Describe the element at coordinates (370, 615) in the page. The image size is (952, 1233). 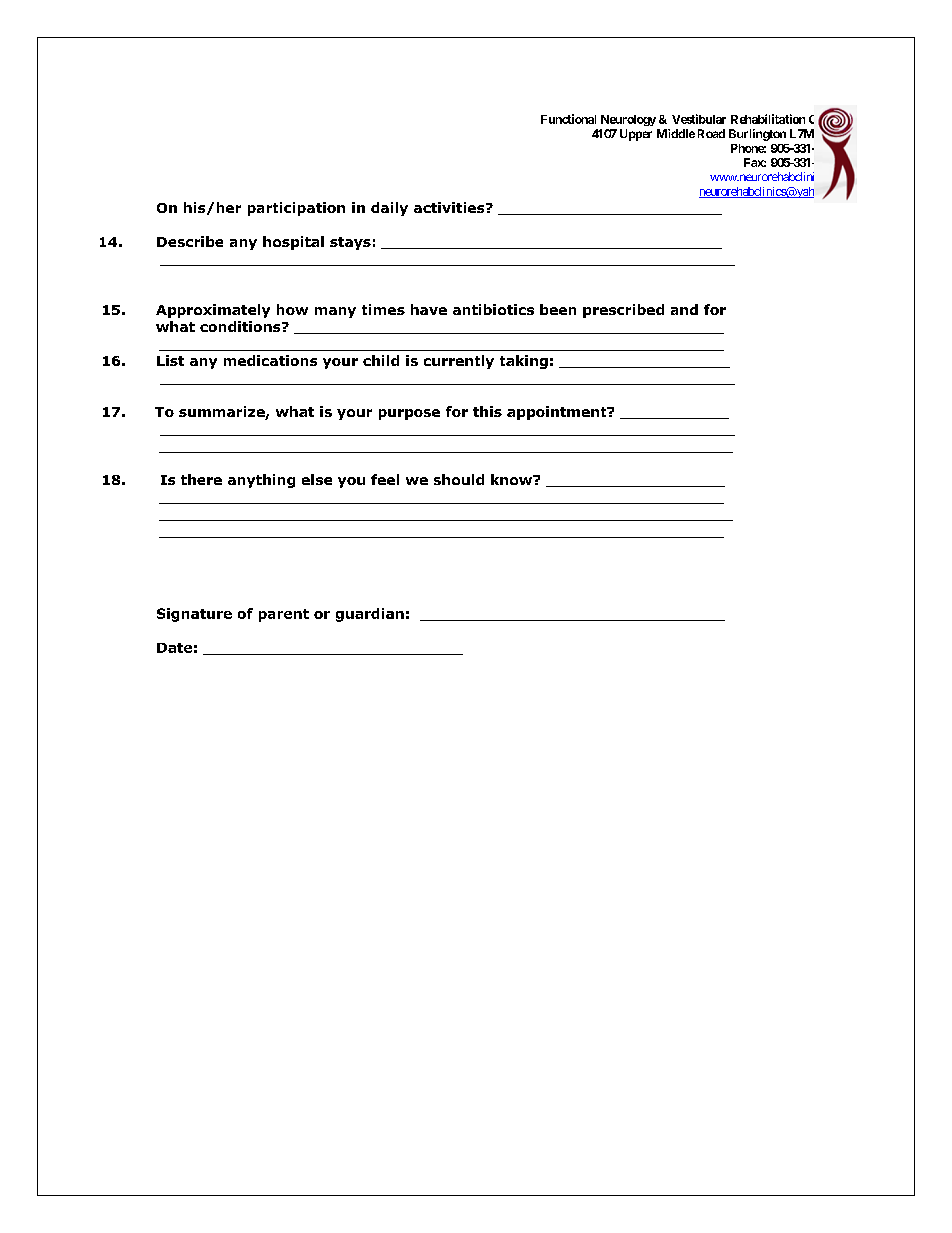
I see `guardian` at that location.
